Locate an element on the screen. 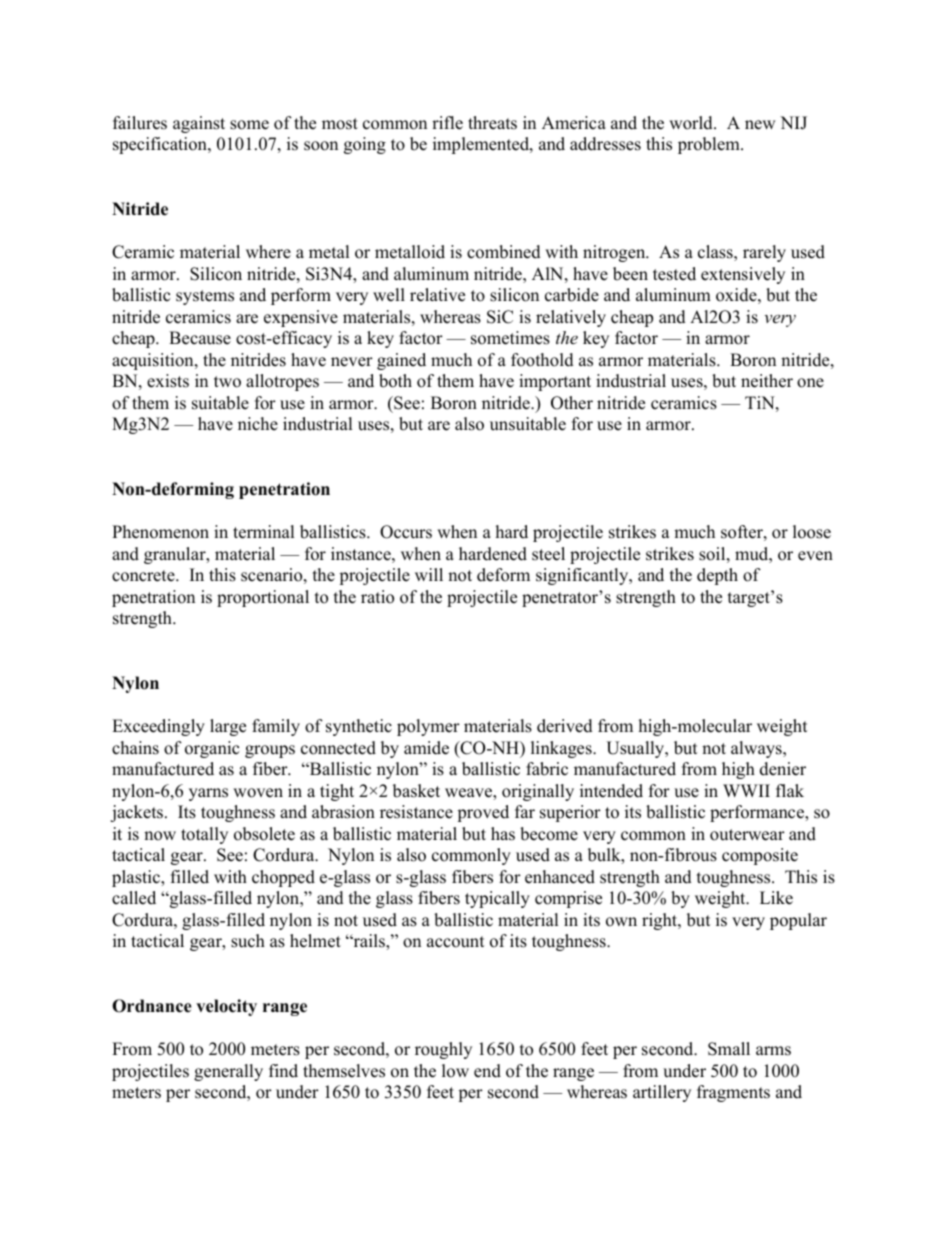  foothold is located at coordinates (542, 360).
